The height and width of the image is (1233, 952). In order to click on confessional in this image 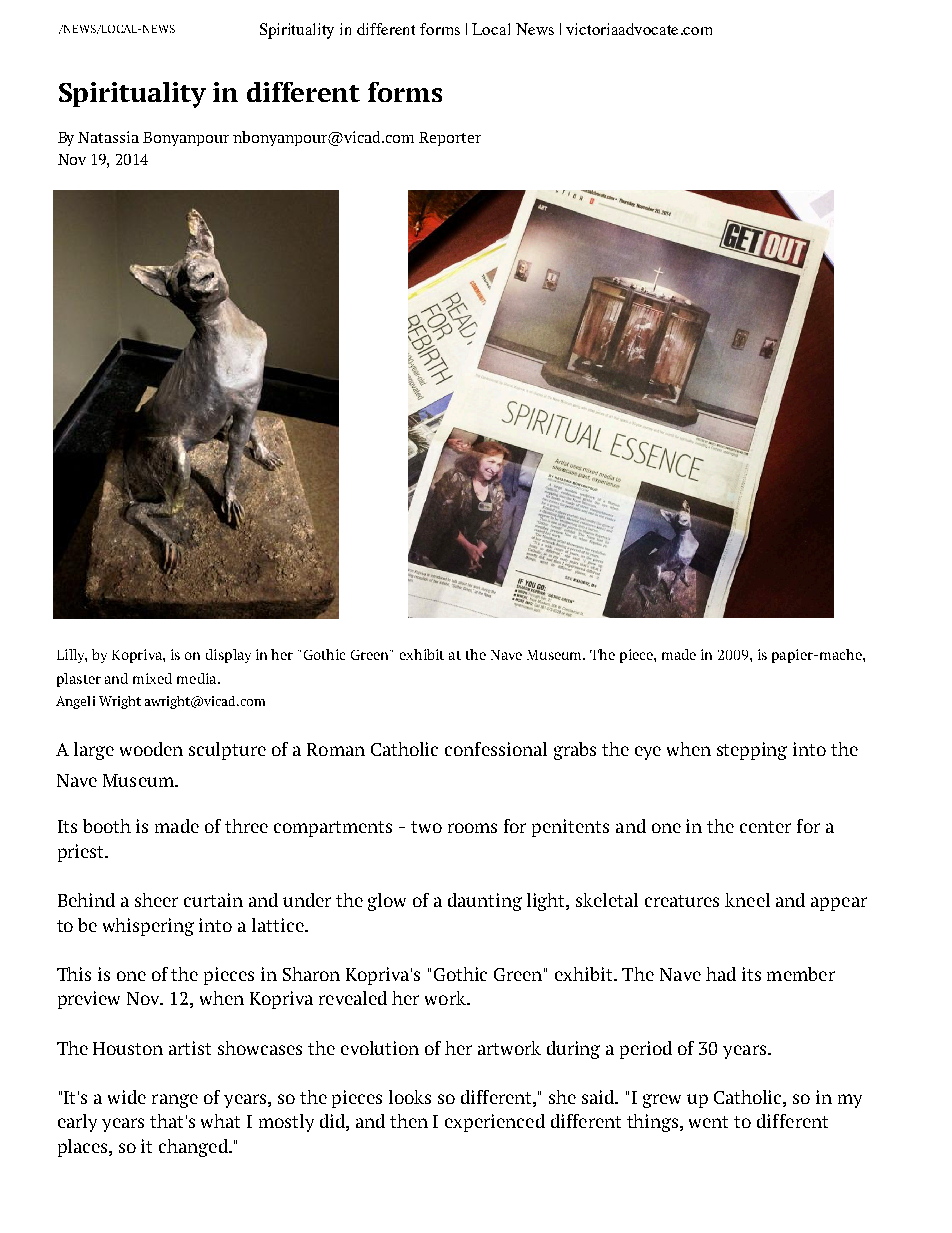, I will do `click(496, 749)`.
